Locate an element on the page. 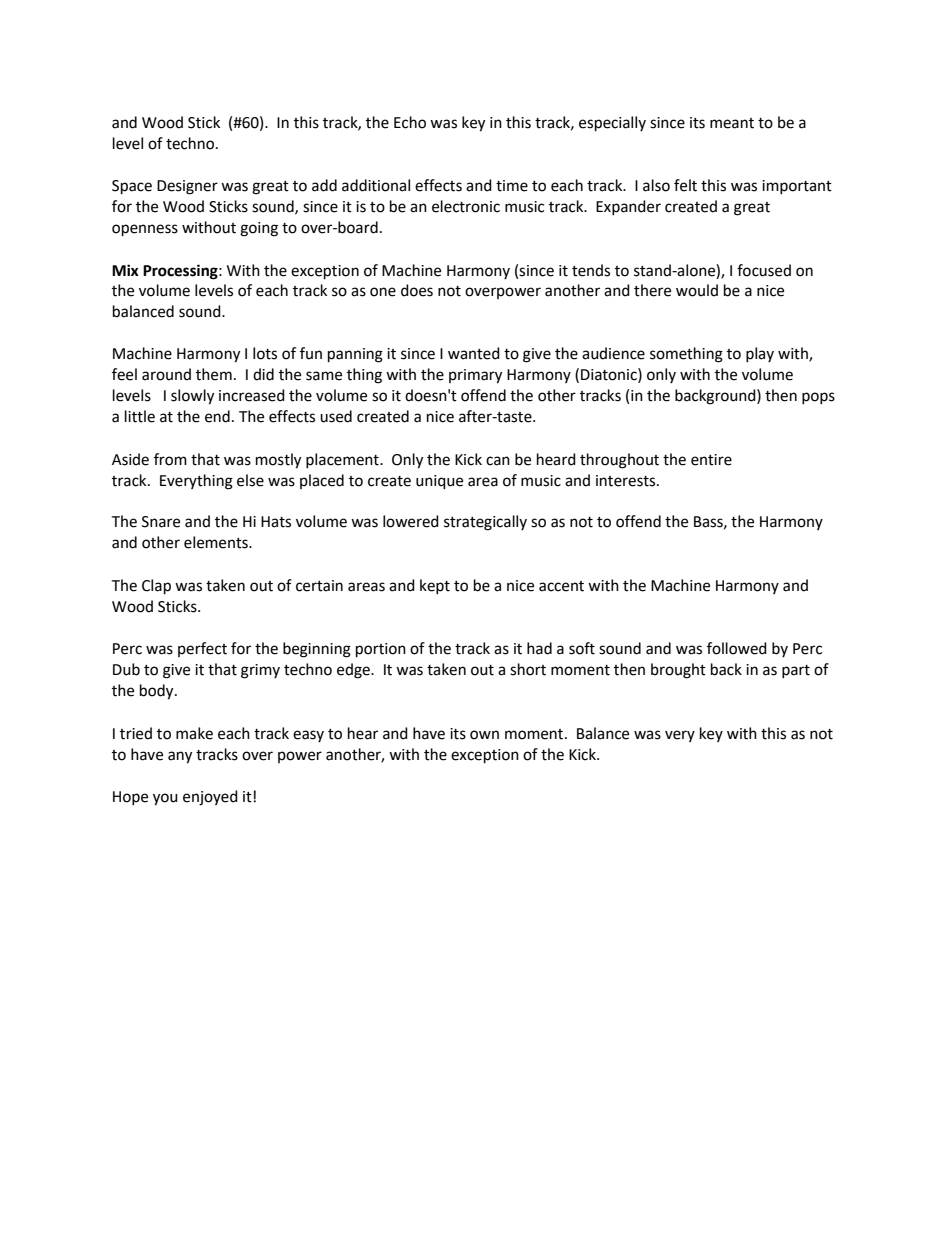  enjoyed is located at coordinates (210, 798).
